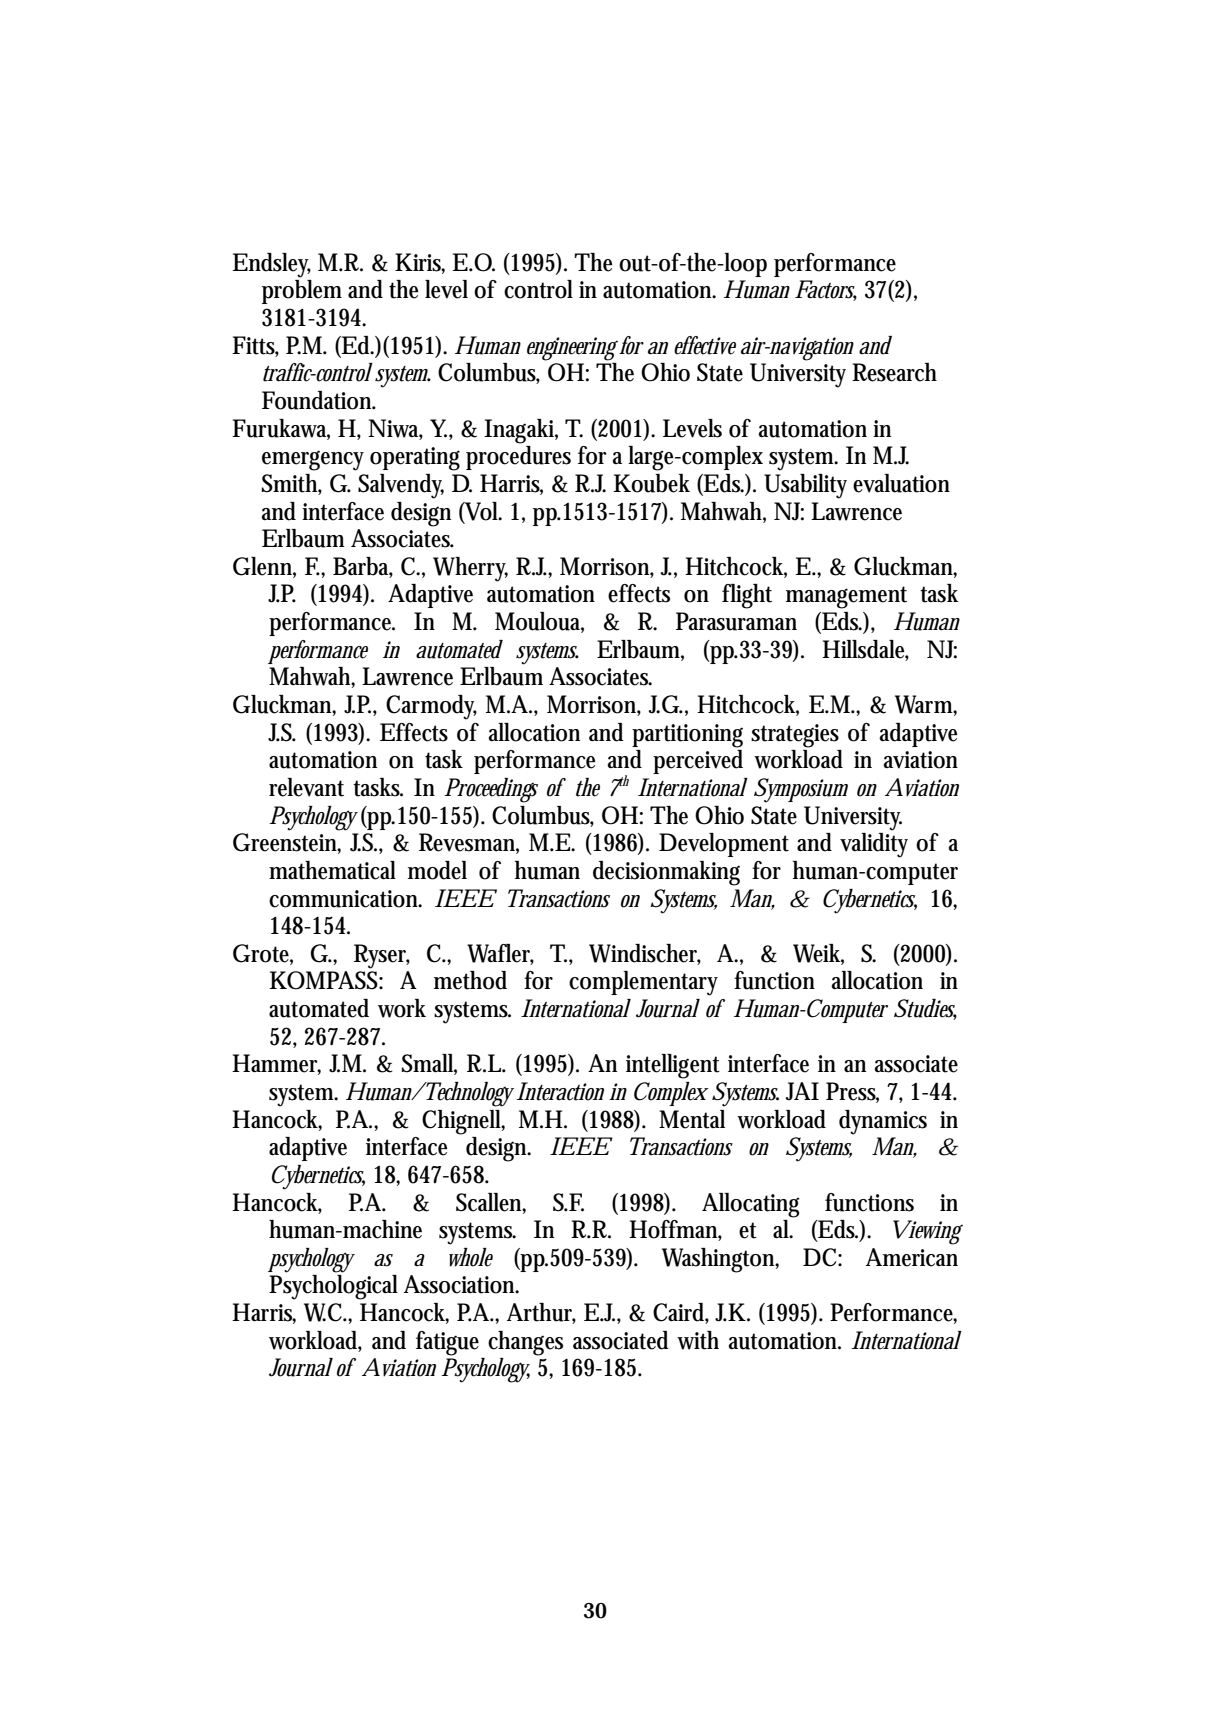 The width and height of the screenshot is (1219, 1724). I want to click on validity, so click(874, 845).
